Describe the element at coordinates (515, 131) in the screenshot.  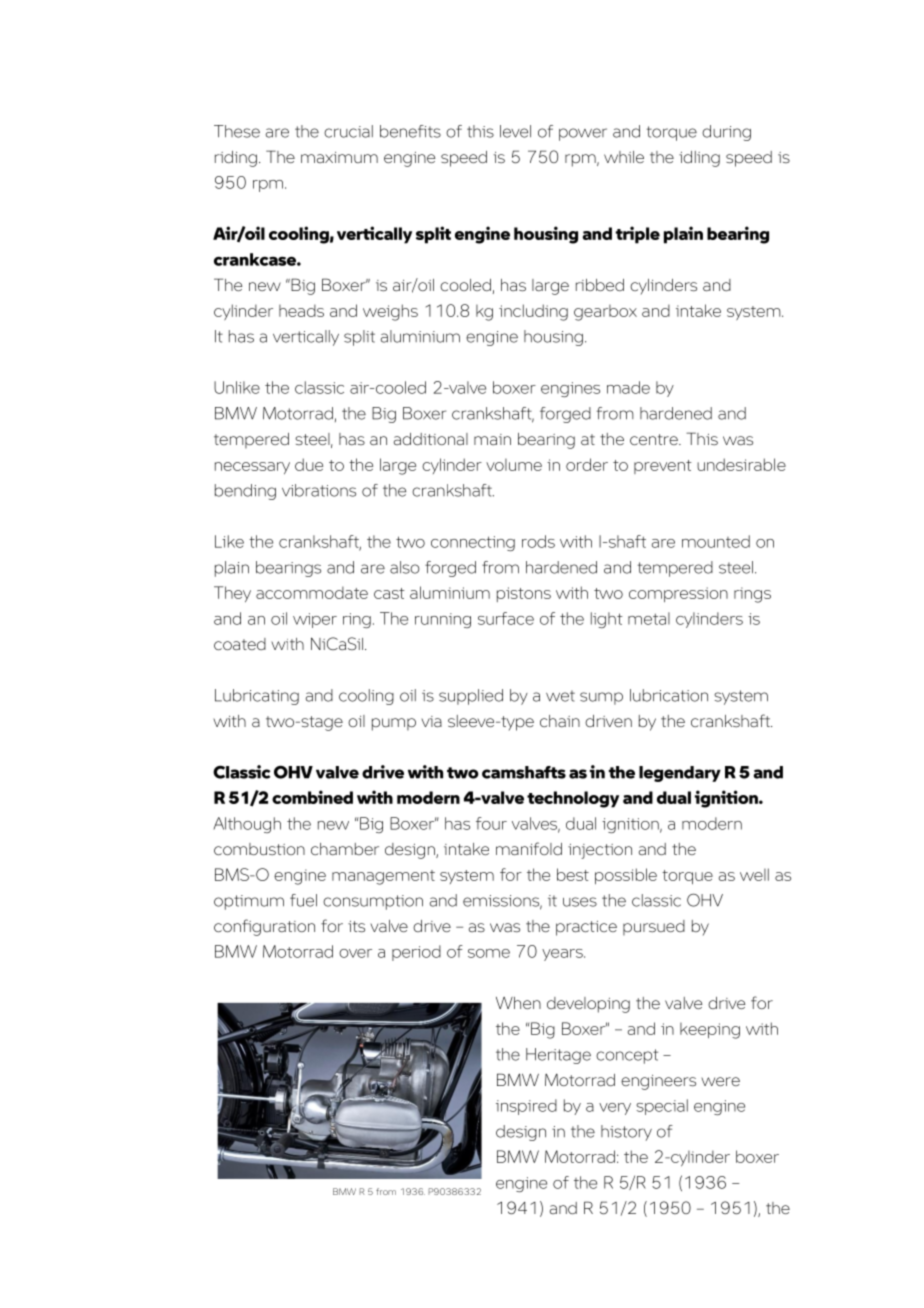
I see `level` at that location.
